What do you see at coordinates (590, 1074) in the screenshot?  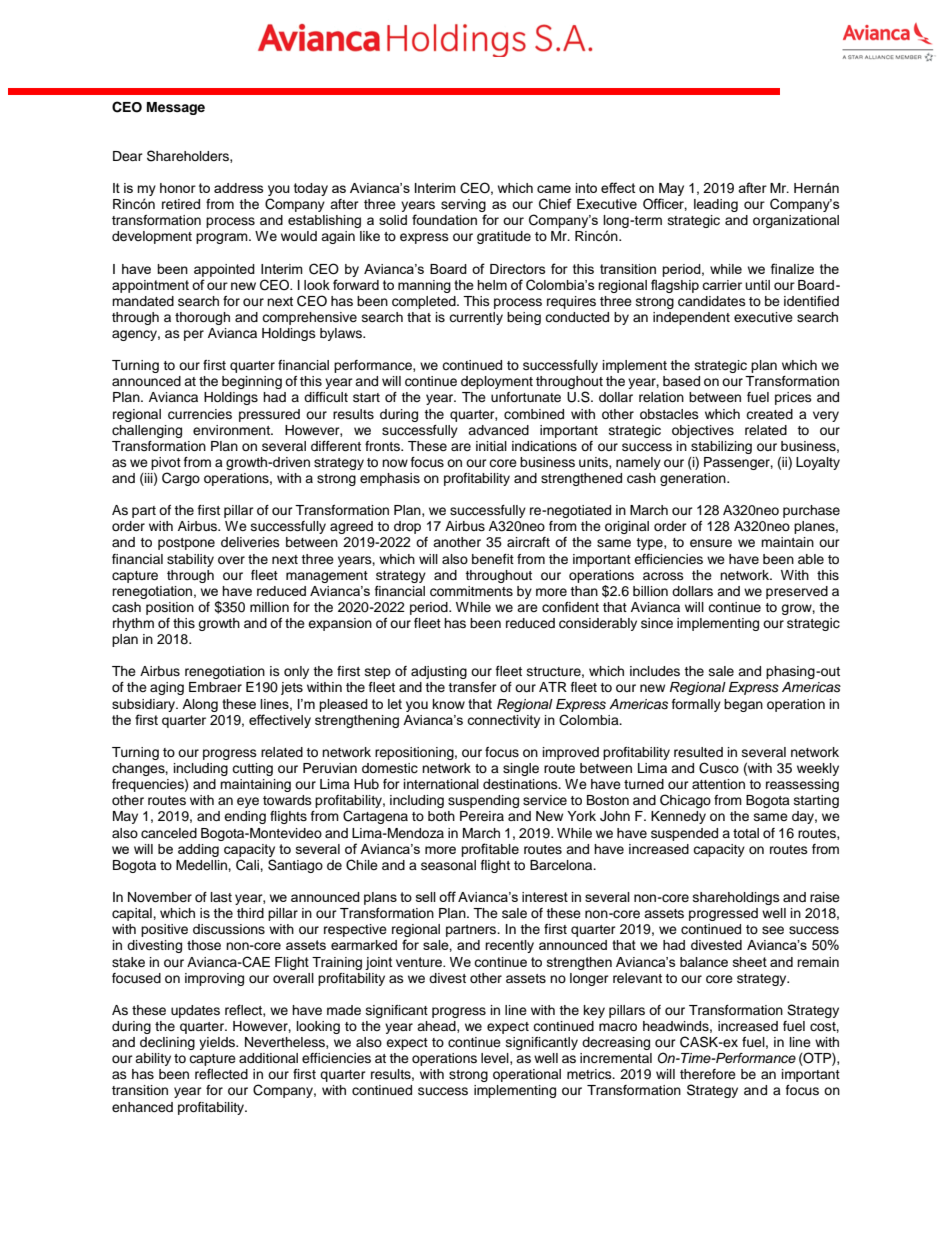 I see `metrics` at bounding box center [590, 1074].
